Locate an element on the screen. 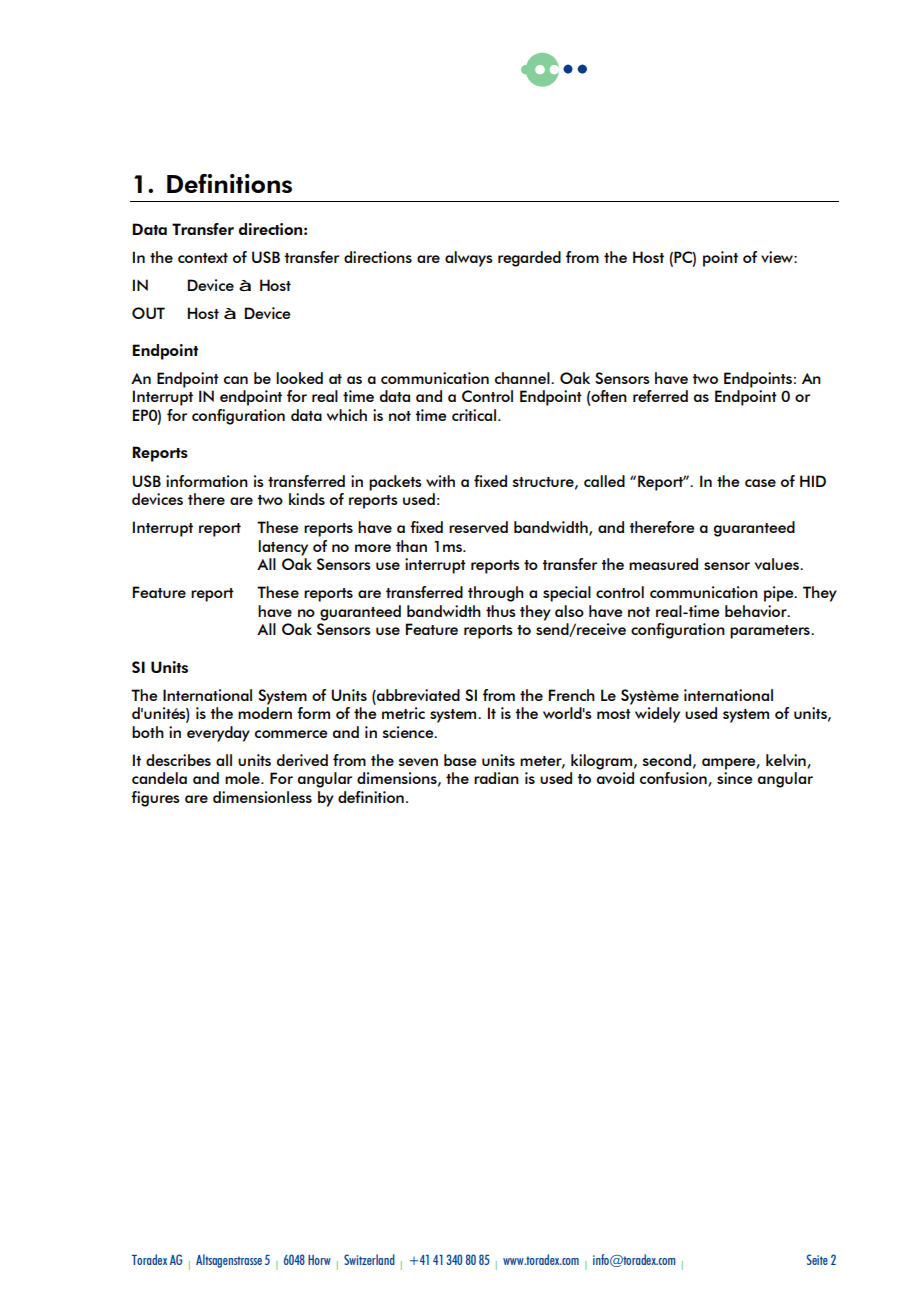 This screenshot has width=924, height=1308. radian is located at coordinates (496, 778).
